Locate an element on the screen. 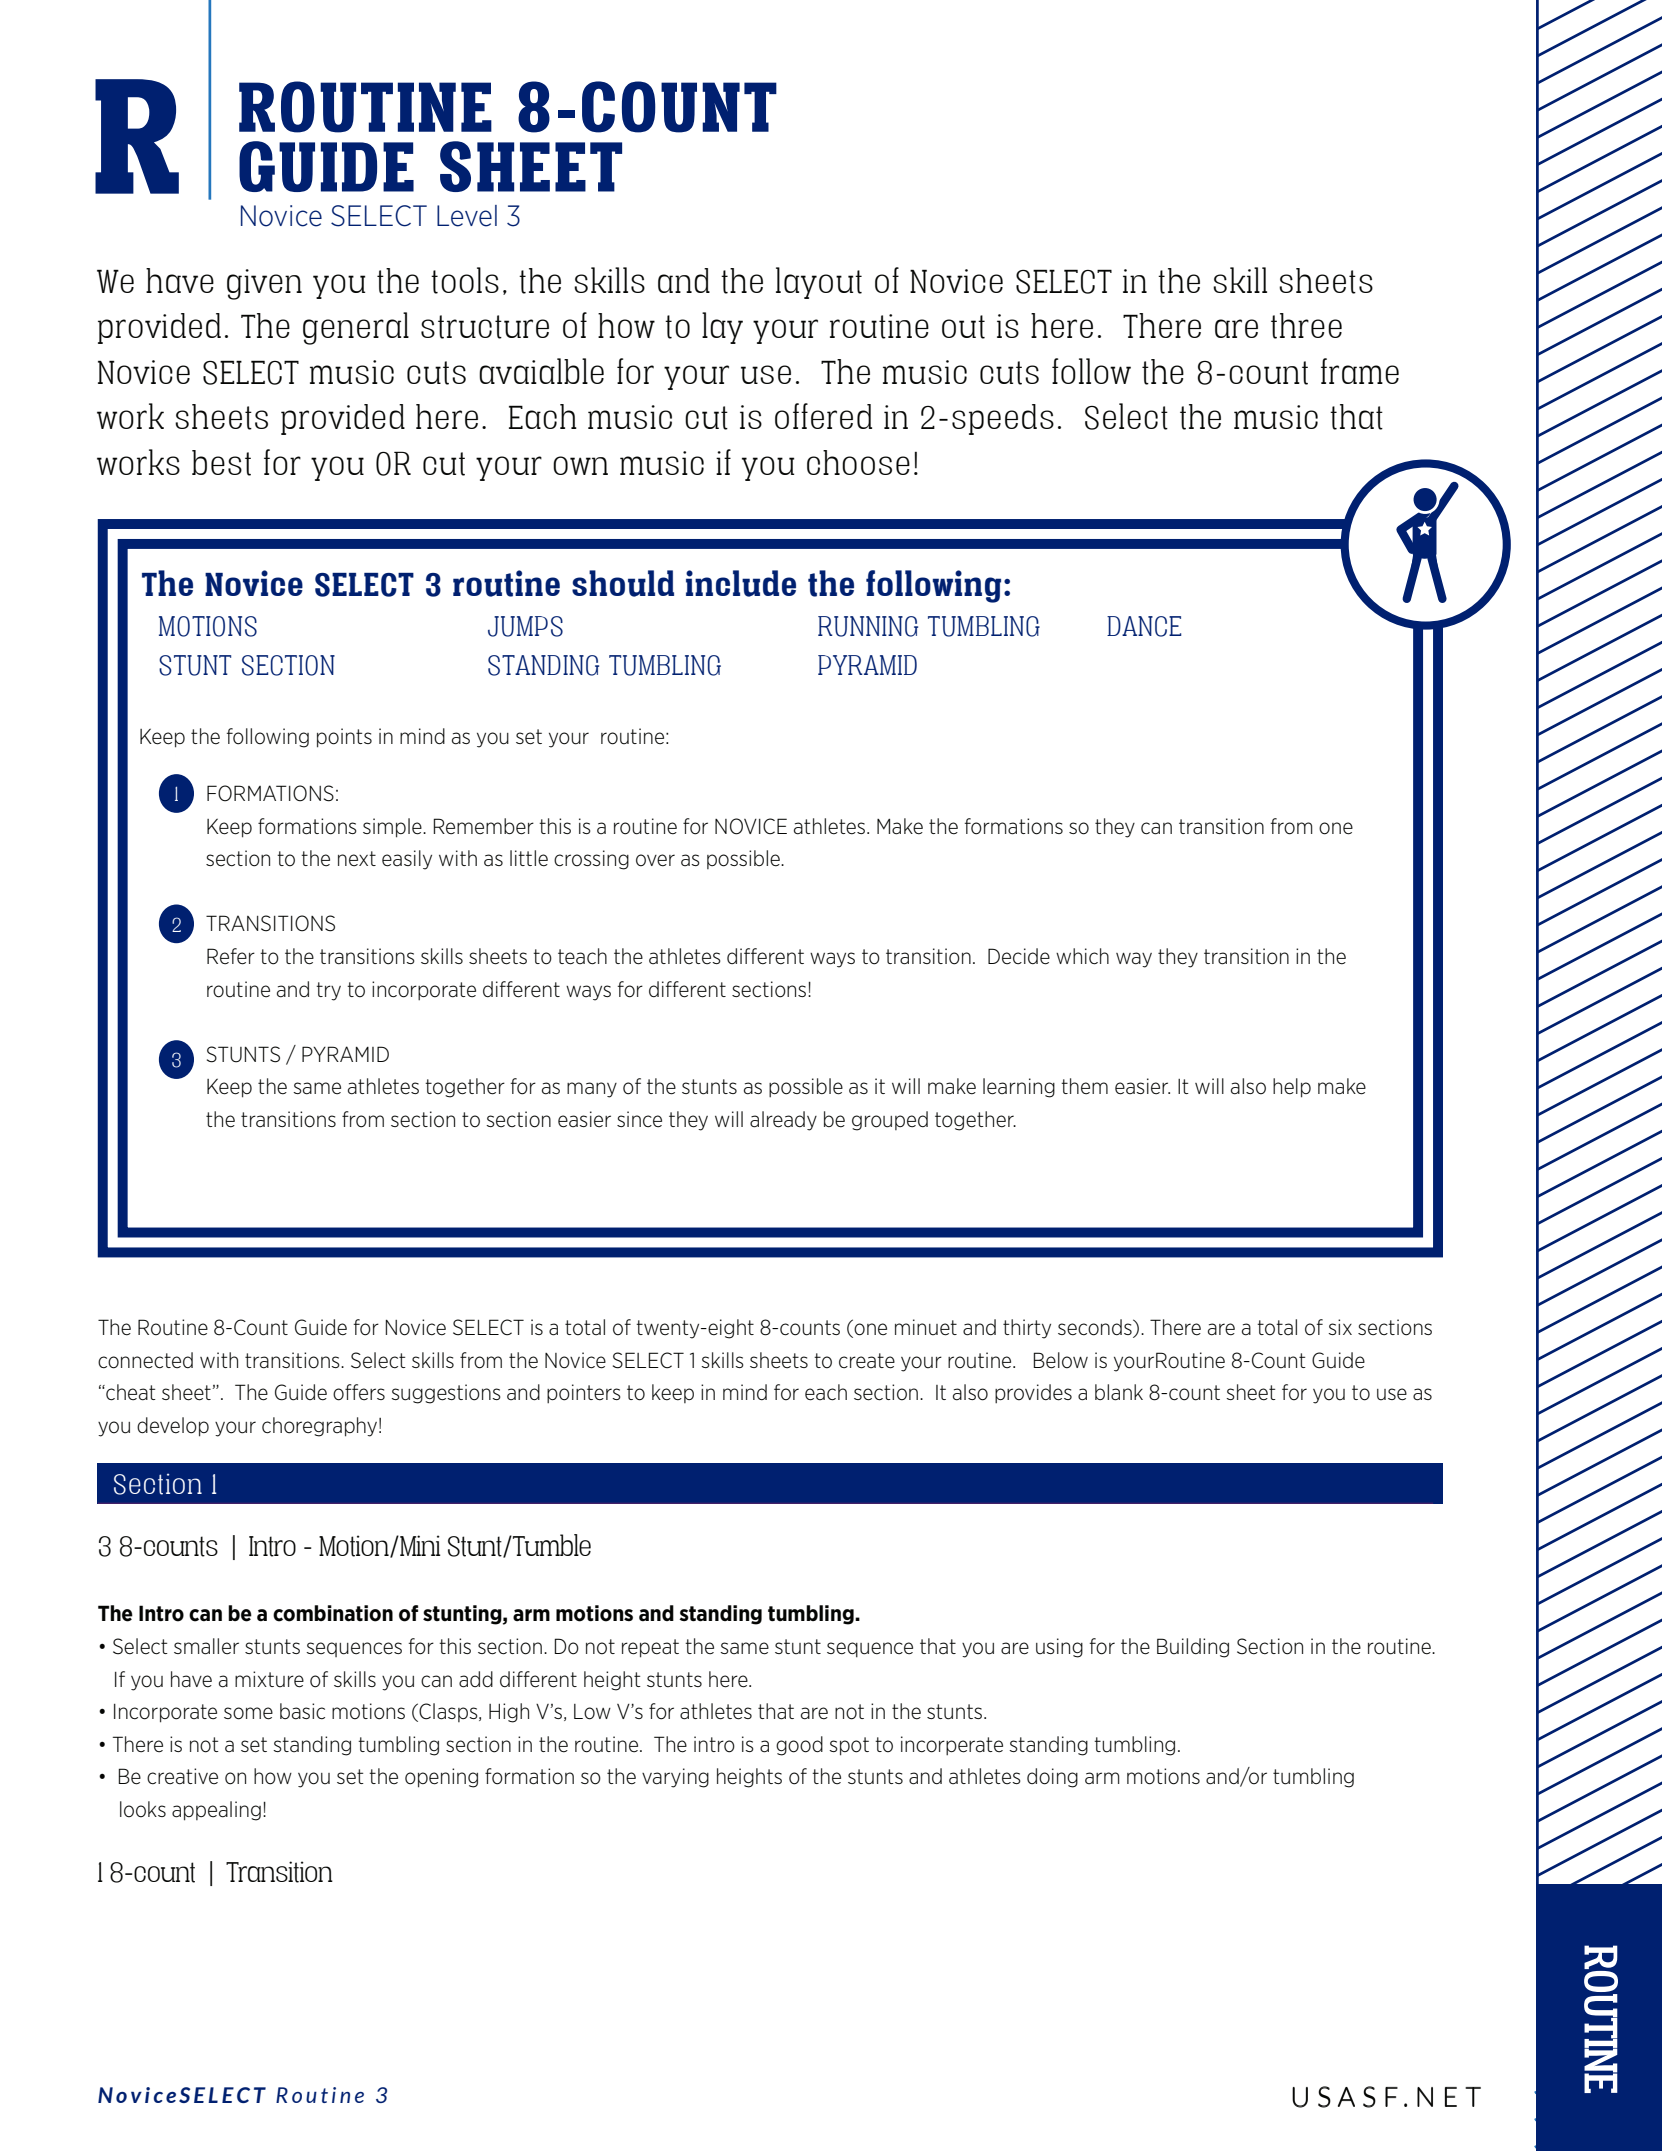 This screenshot has width=1662, height=2151. DANCE is located at coordinates (1144, 626).
